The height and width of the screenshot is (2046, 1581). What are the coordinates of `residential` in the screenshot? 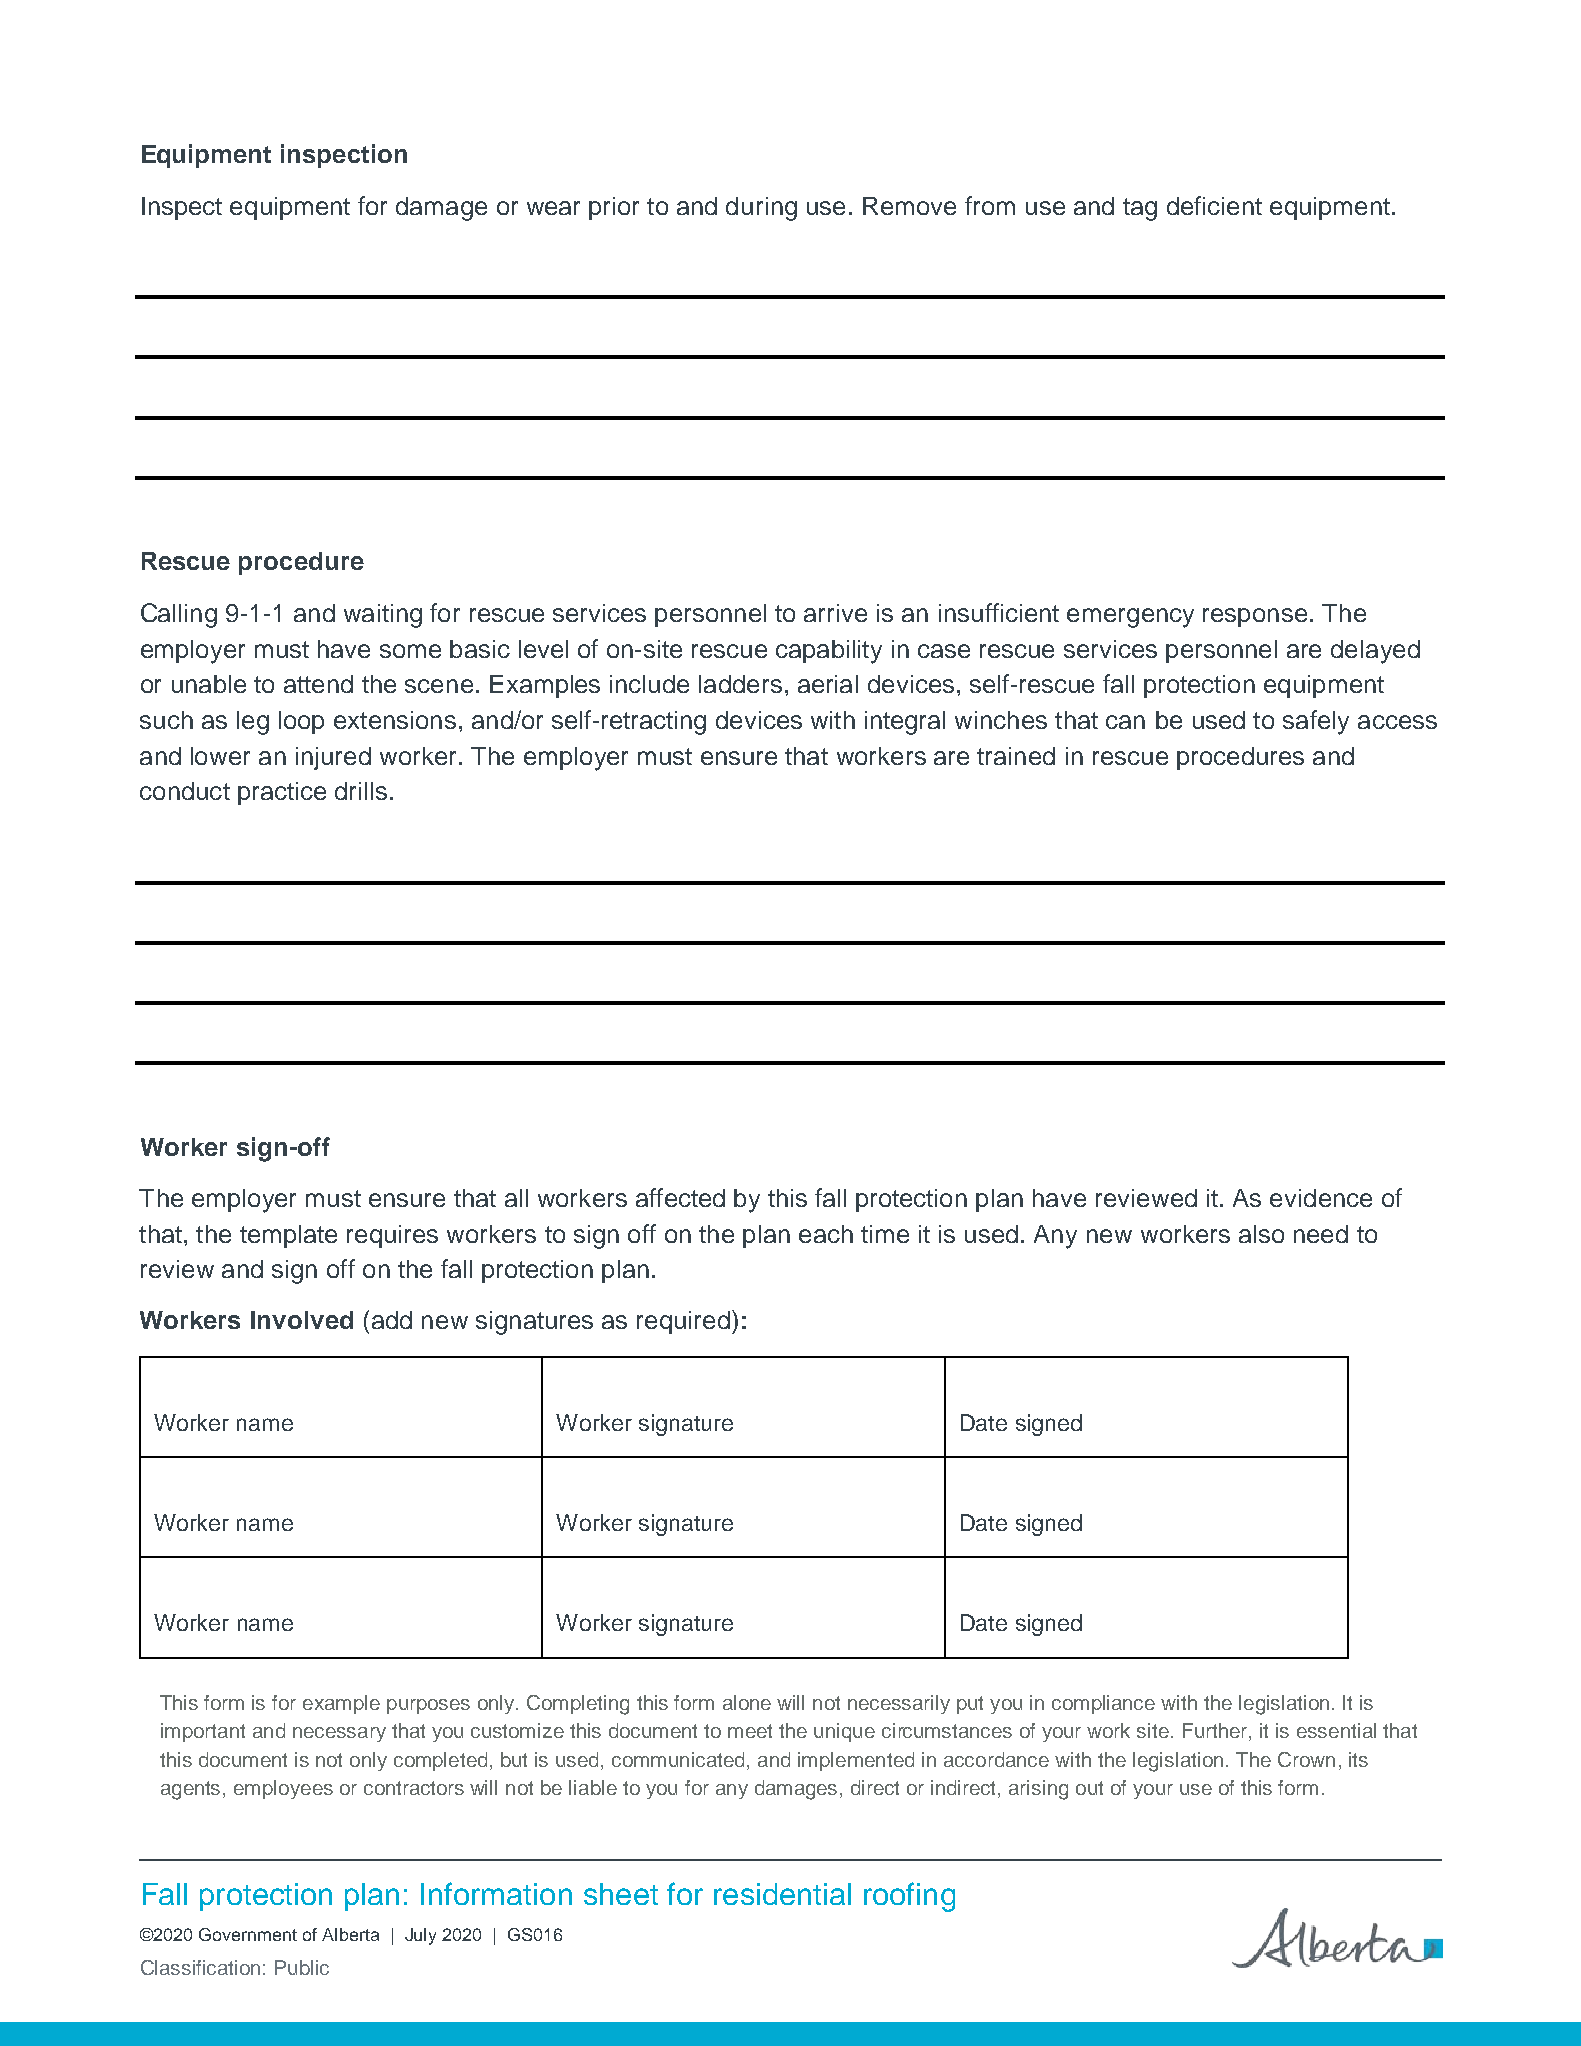 It's located at (782, 1894).
